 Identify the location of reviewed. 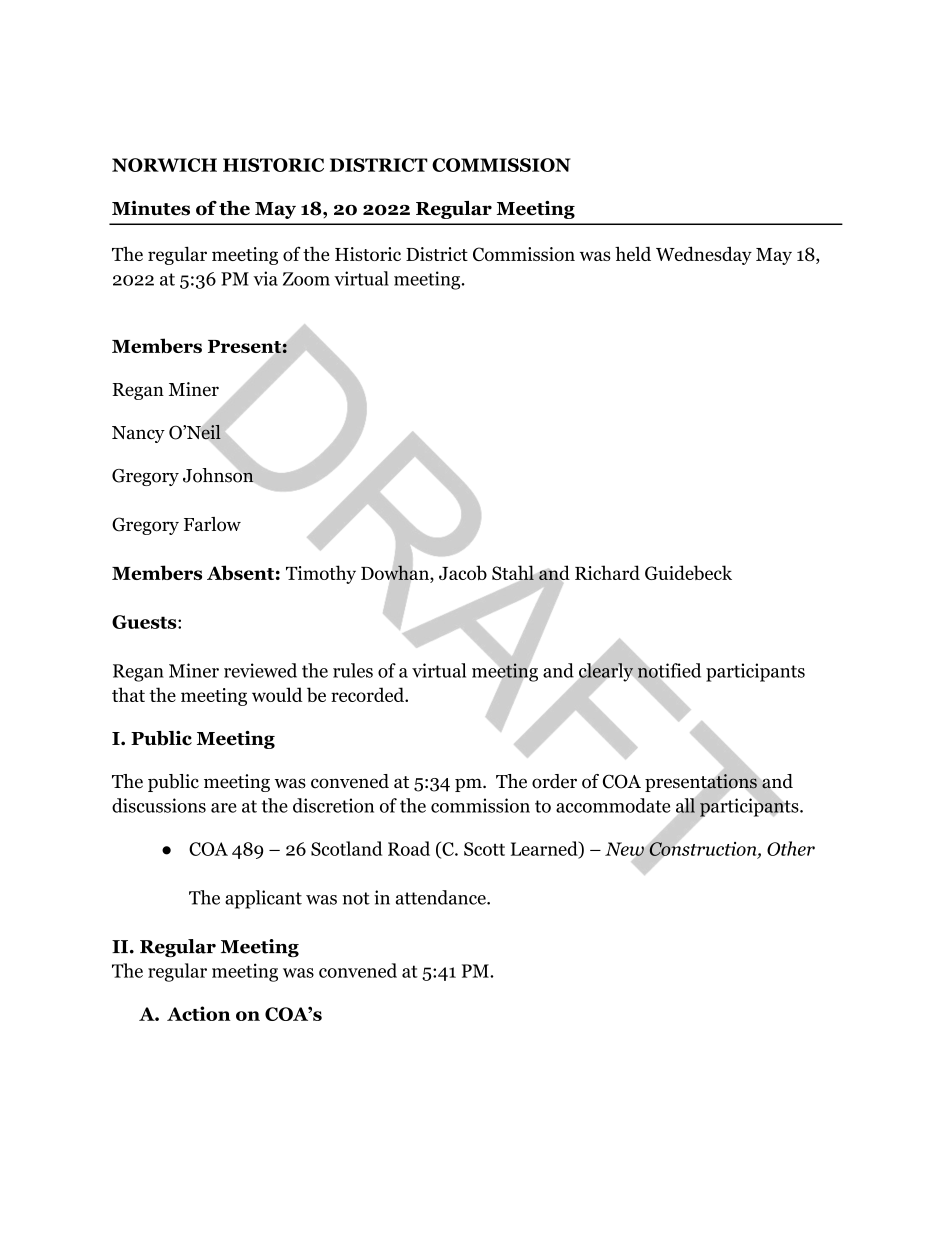
(260, 670).
